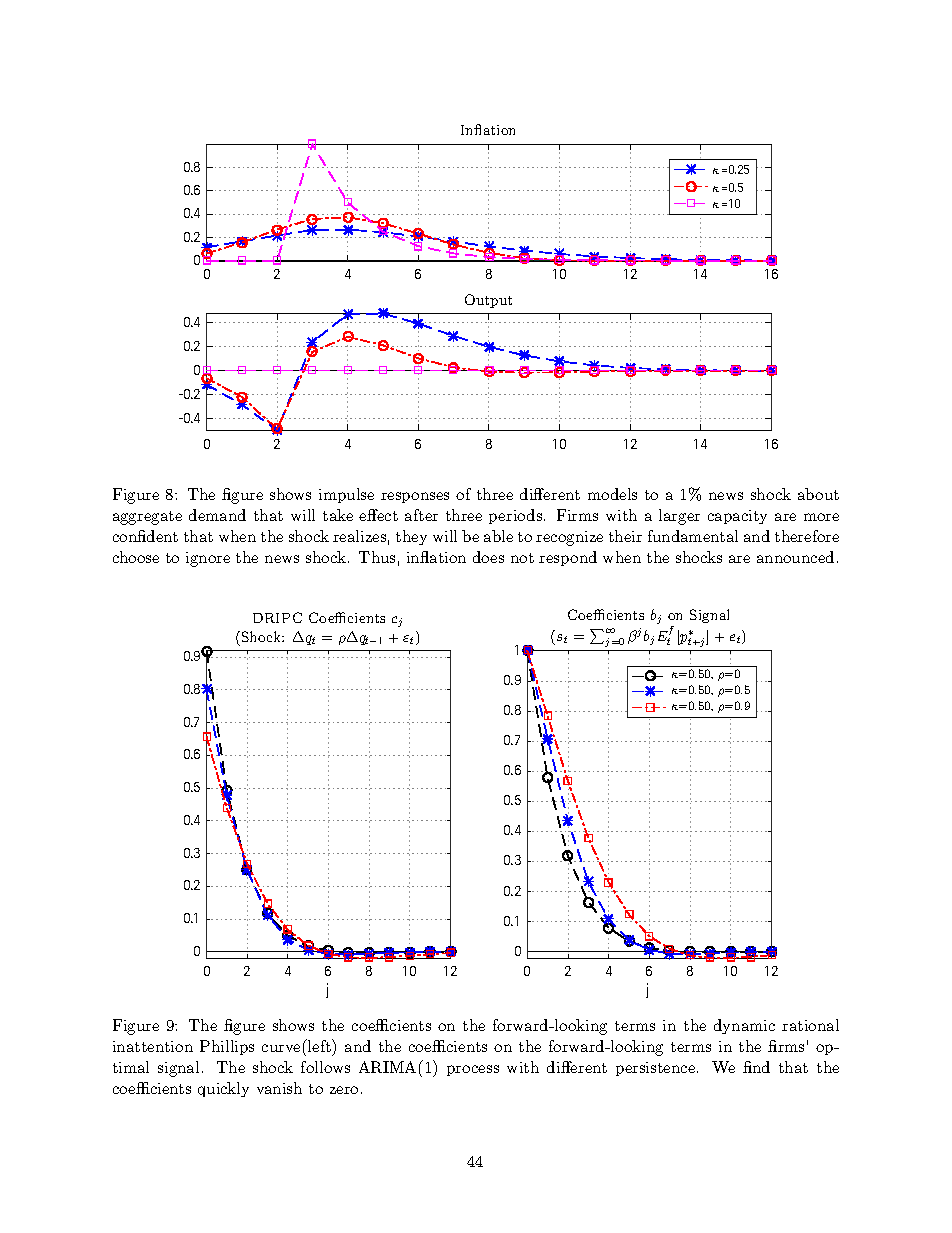  Describe the element at coordinates (415, 497) in the screenshot. I see `responses` at that location.
